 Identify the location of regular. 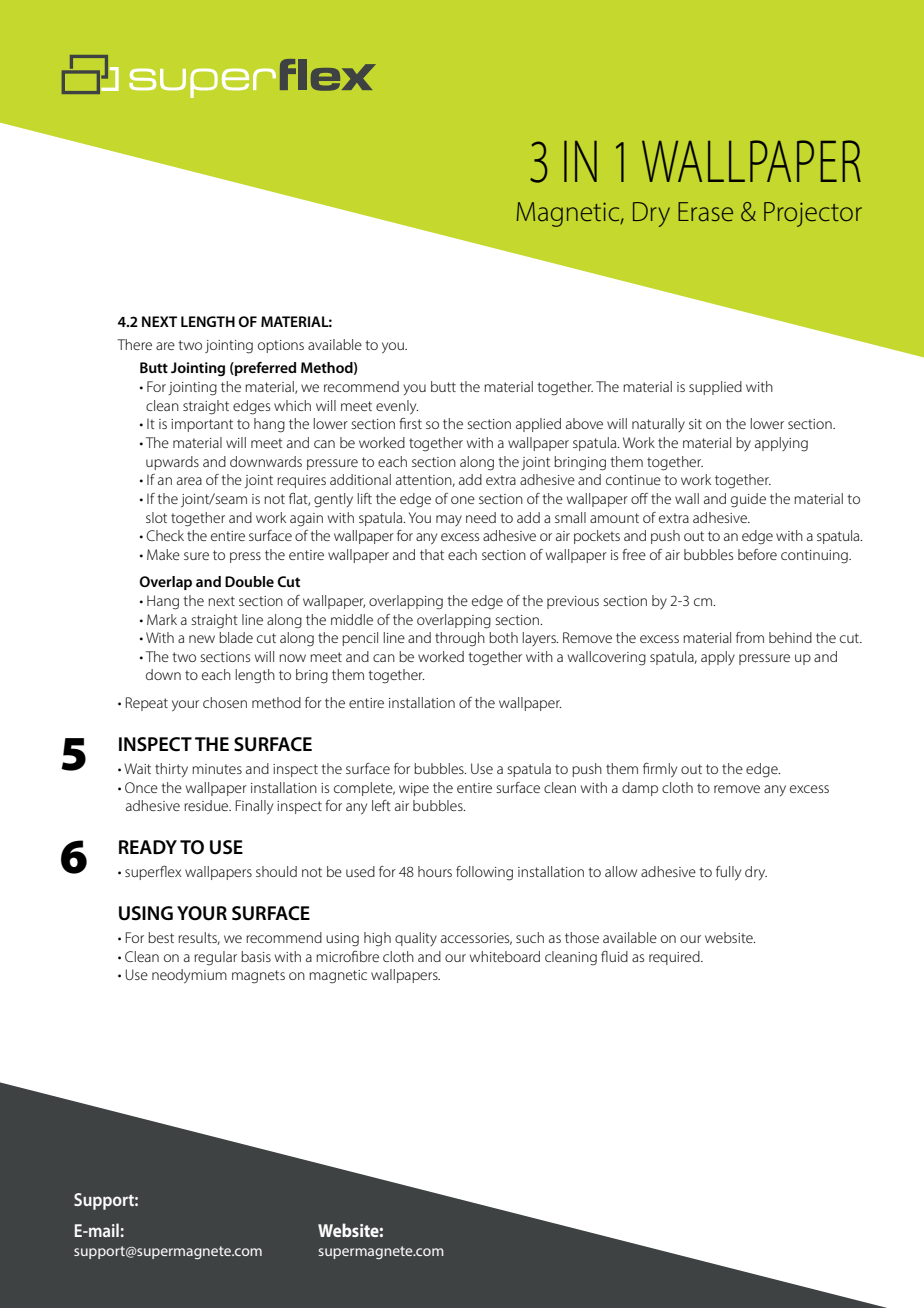
(215, 958).
